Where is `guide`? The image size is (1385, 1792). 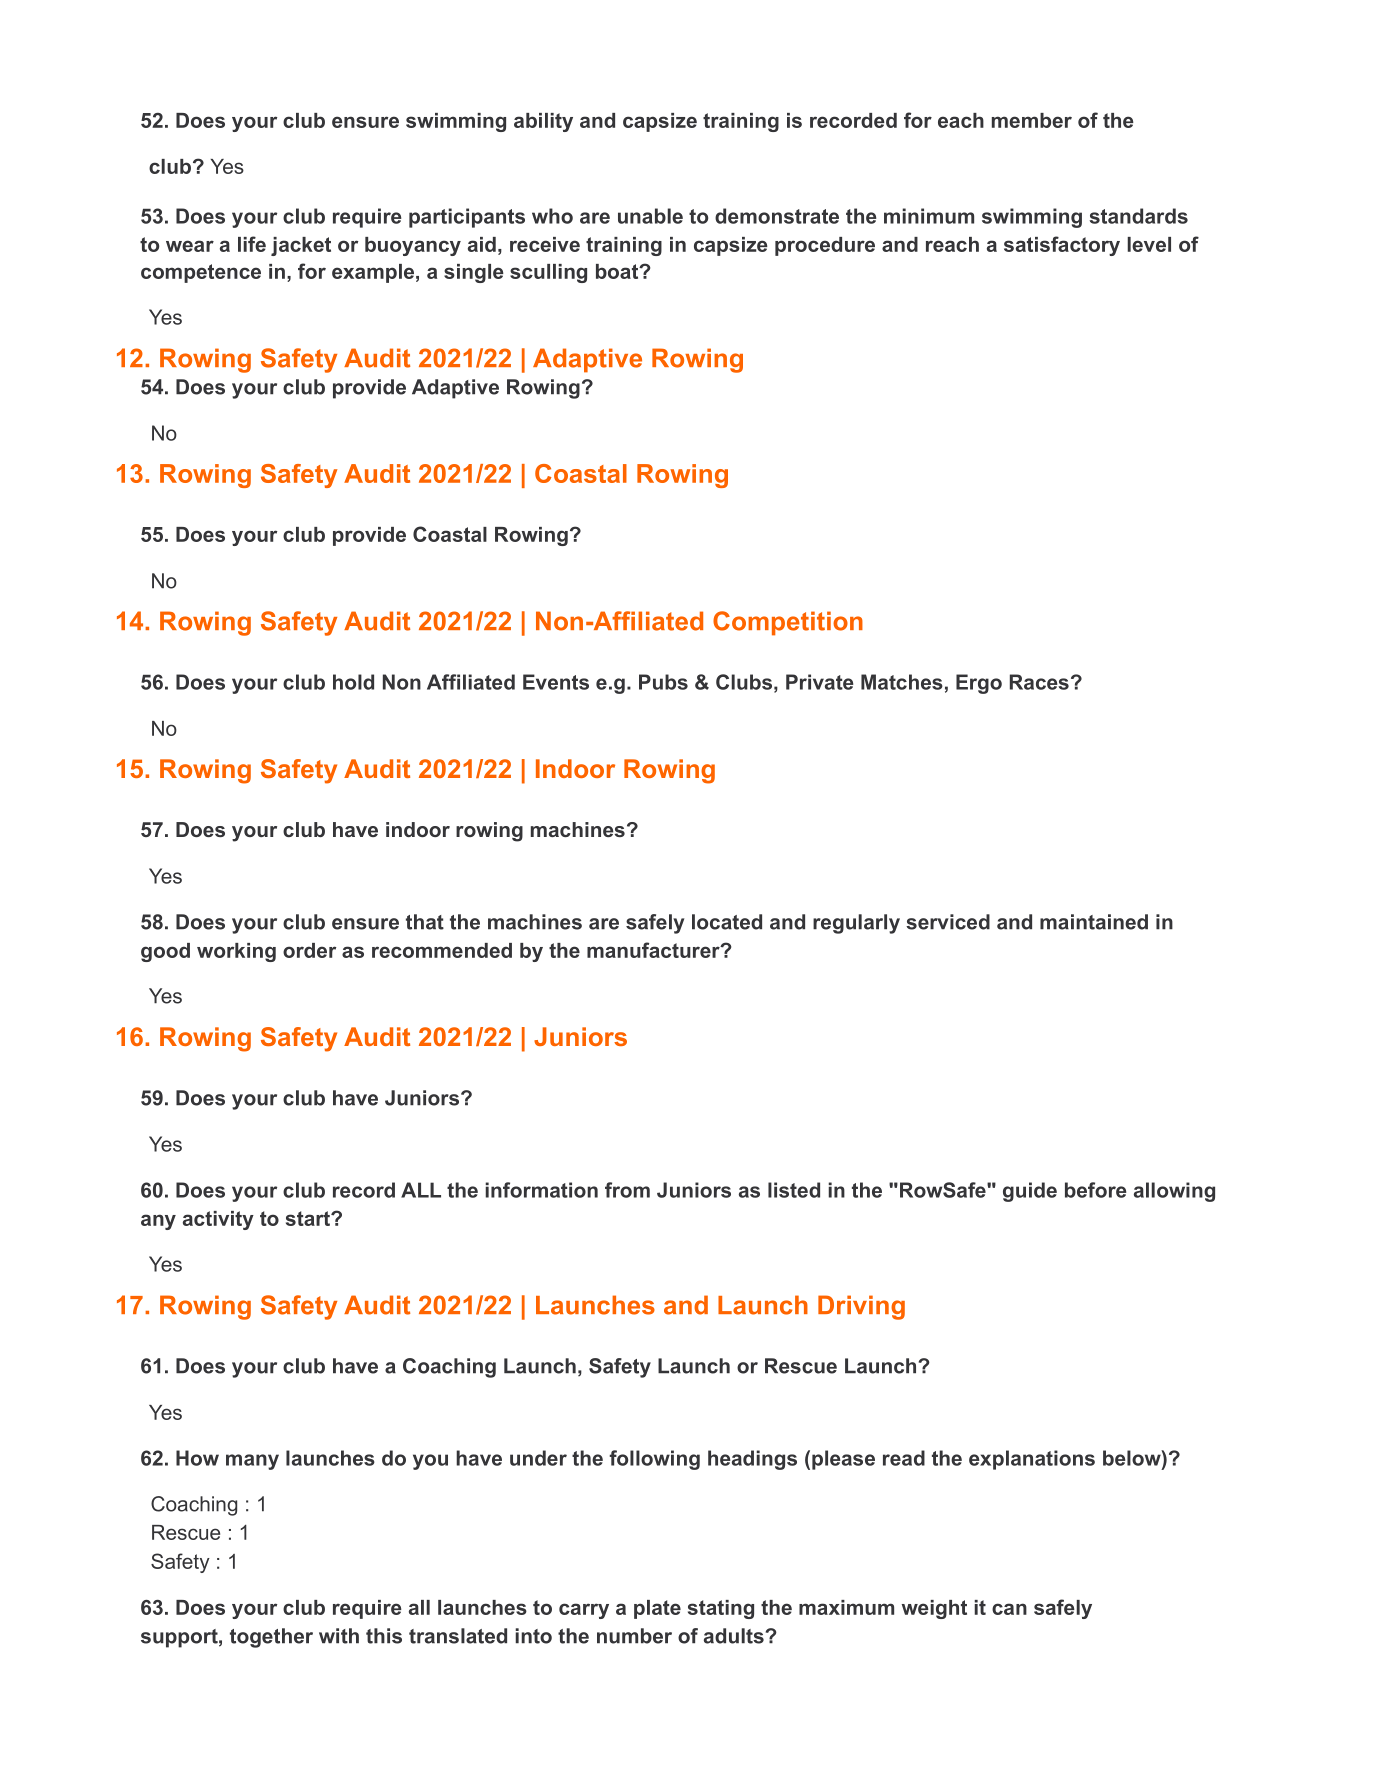
guide is located at coordinates (1030, 1192).
